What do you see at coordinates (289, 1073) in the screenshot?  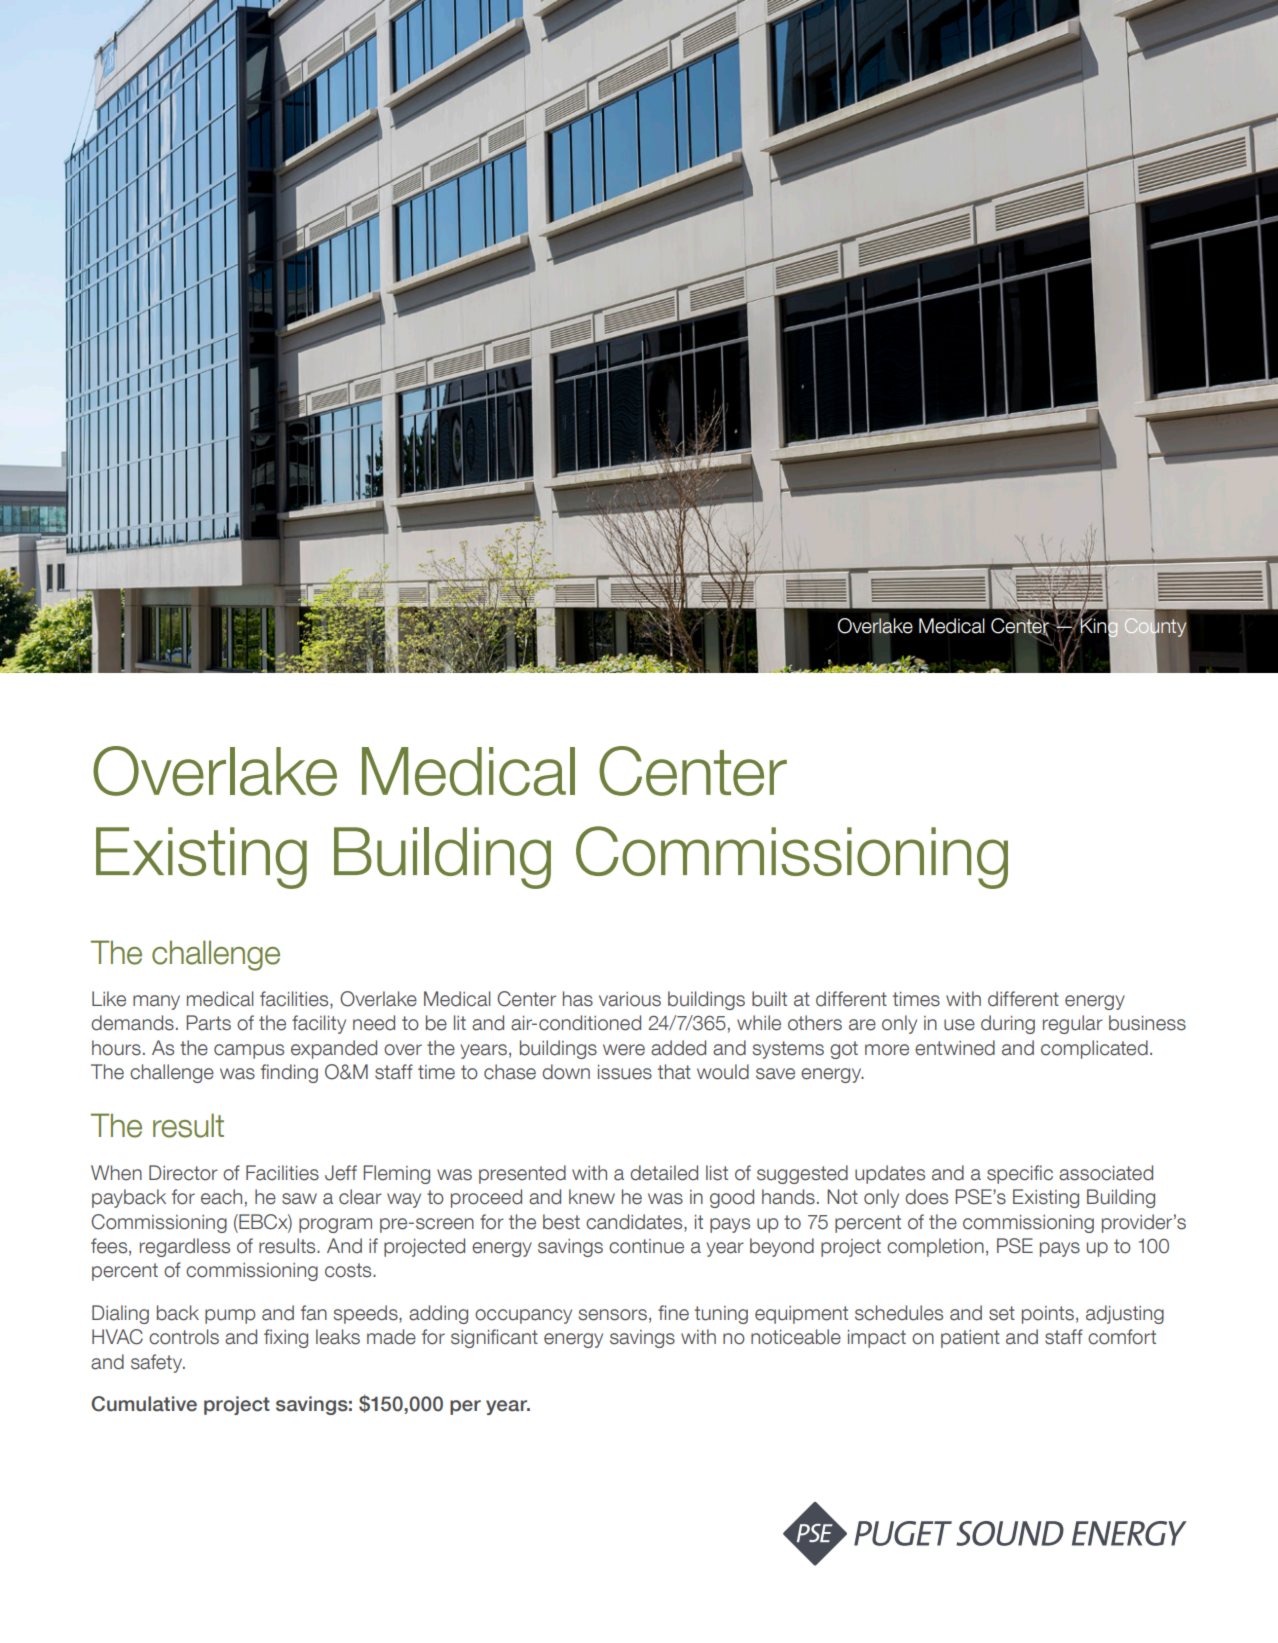 I see `finding` at bounding box center [289, 1073].
